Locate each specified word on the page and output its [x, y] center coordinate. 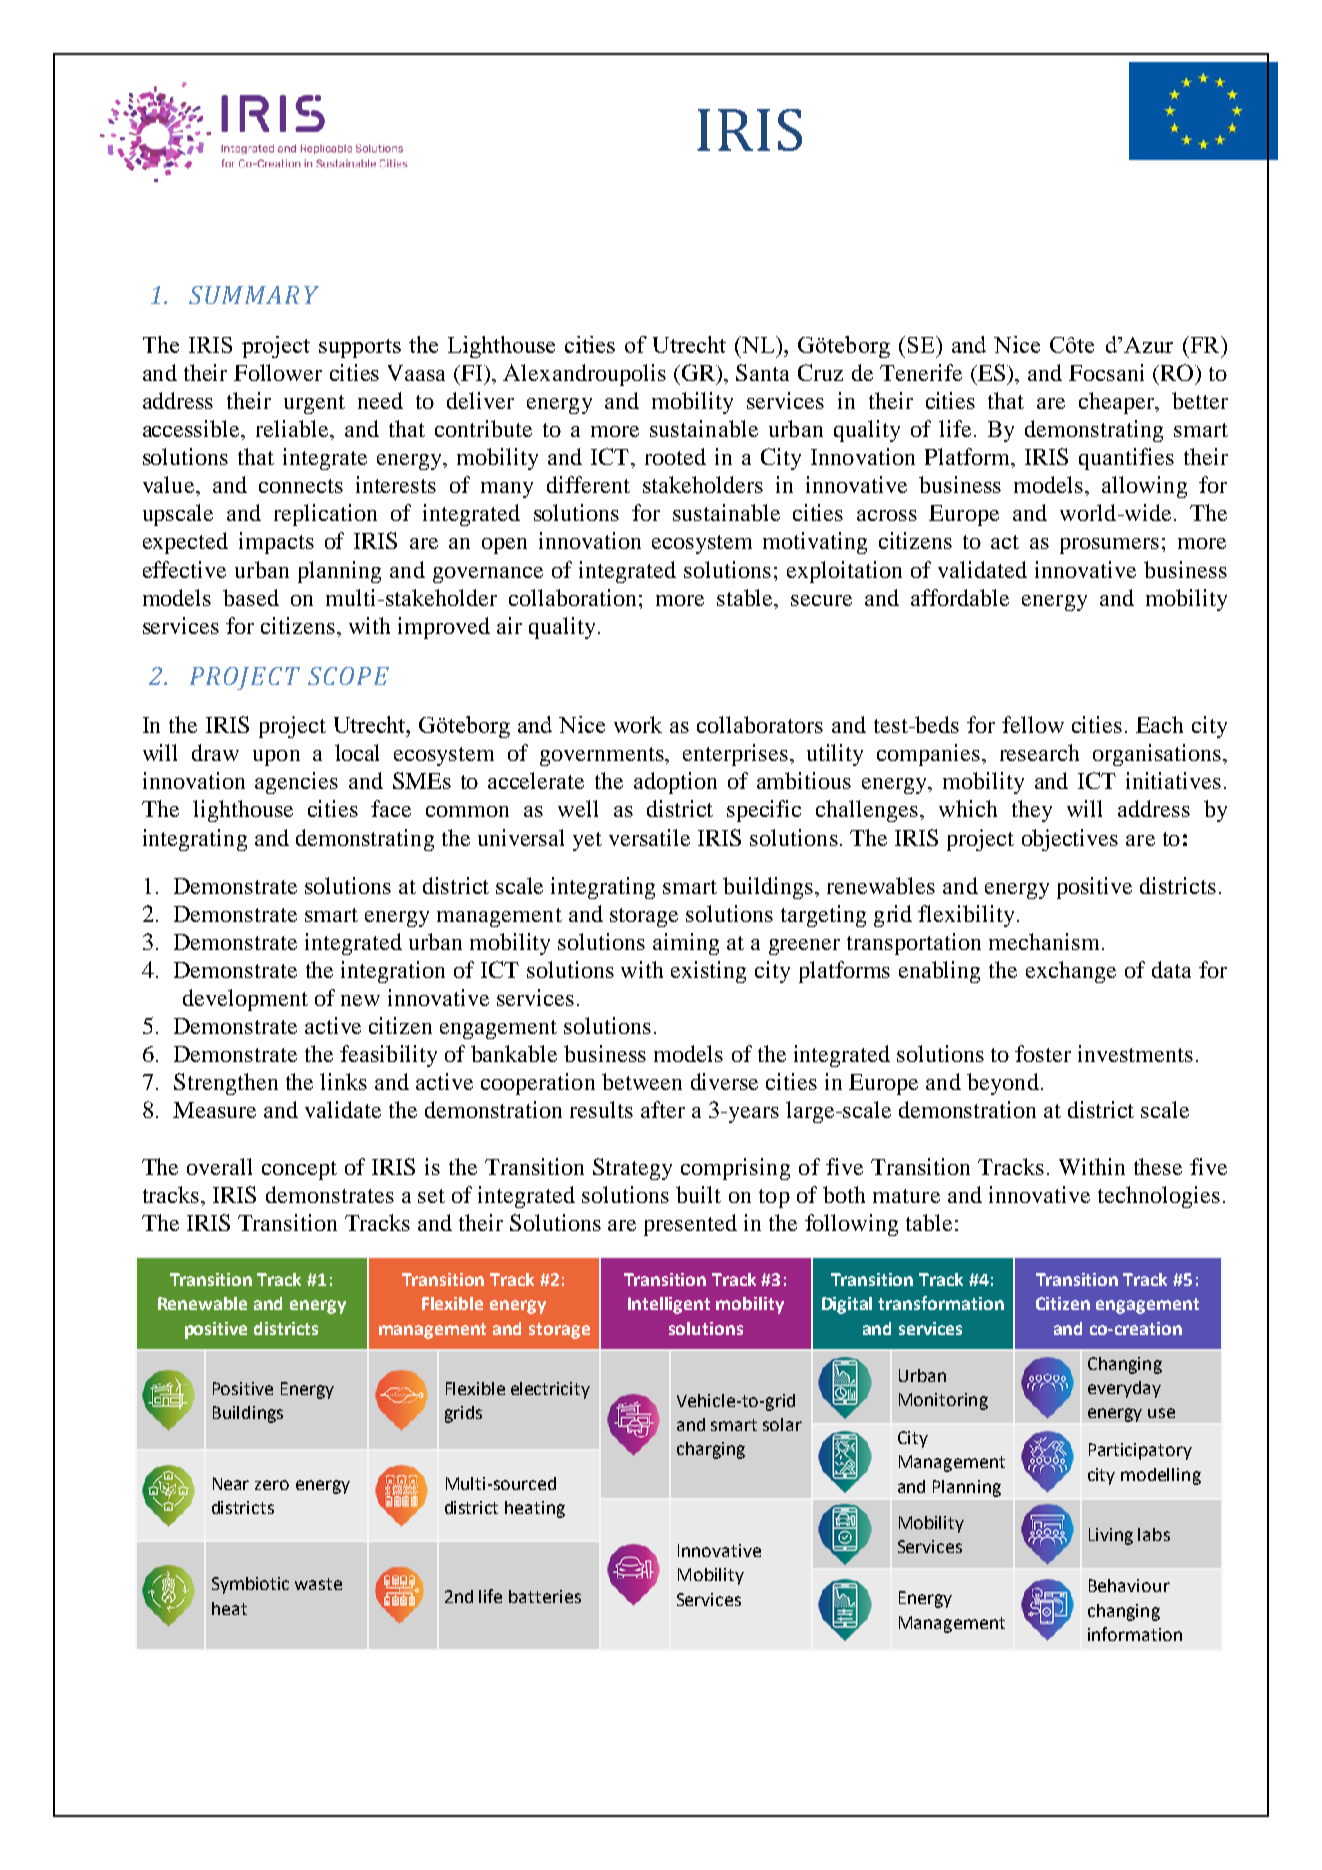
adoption [675, 783]
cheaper [1118, 403]
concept [299, 1170]
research [1039, 752]
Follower [278, 372]
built [698, 1194]
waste [318, 1584]
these [1158, 1166]
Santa [762, 372]
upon [276, 758]
